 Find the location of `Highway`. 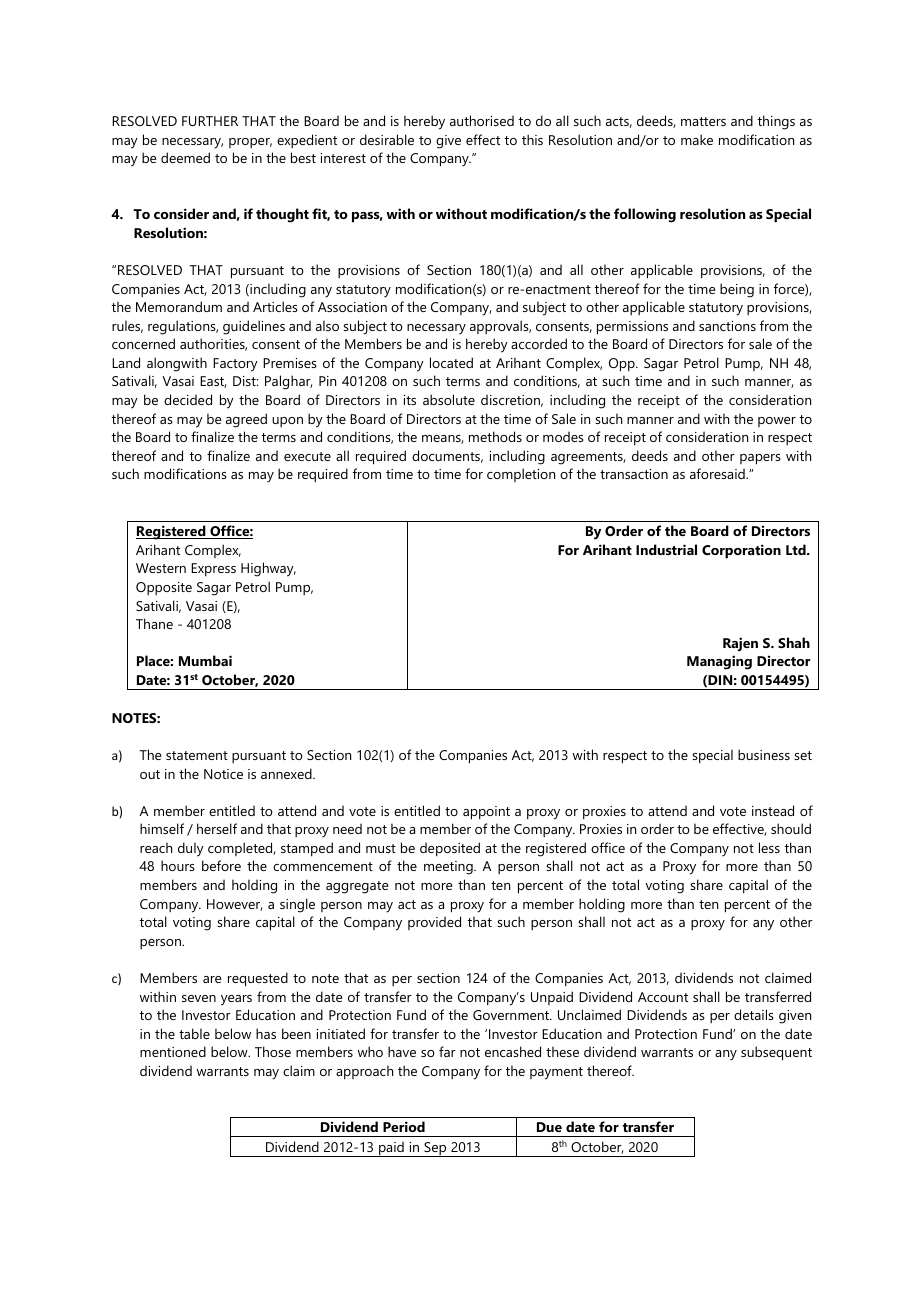

Highway is located at coordinates (268, 569).
